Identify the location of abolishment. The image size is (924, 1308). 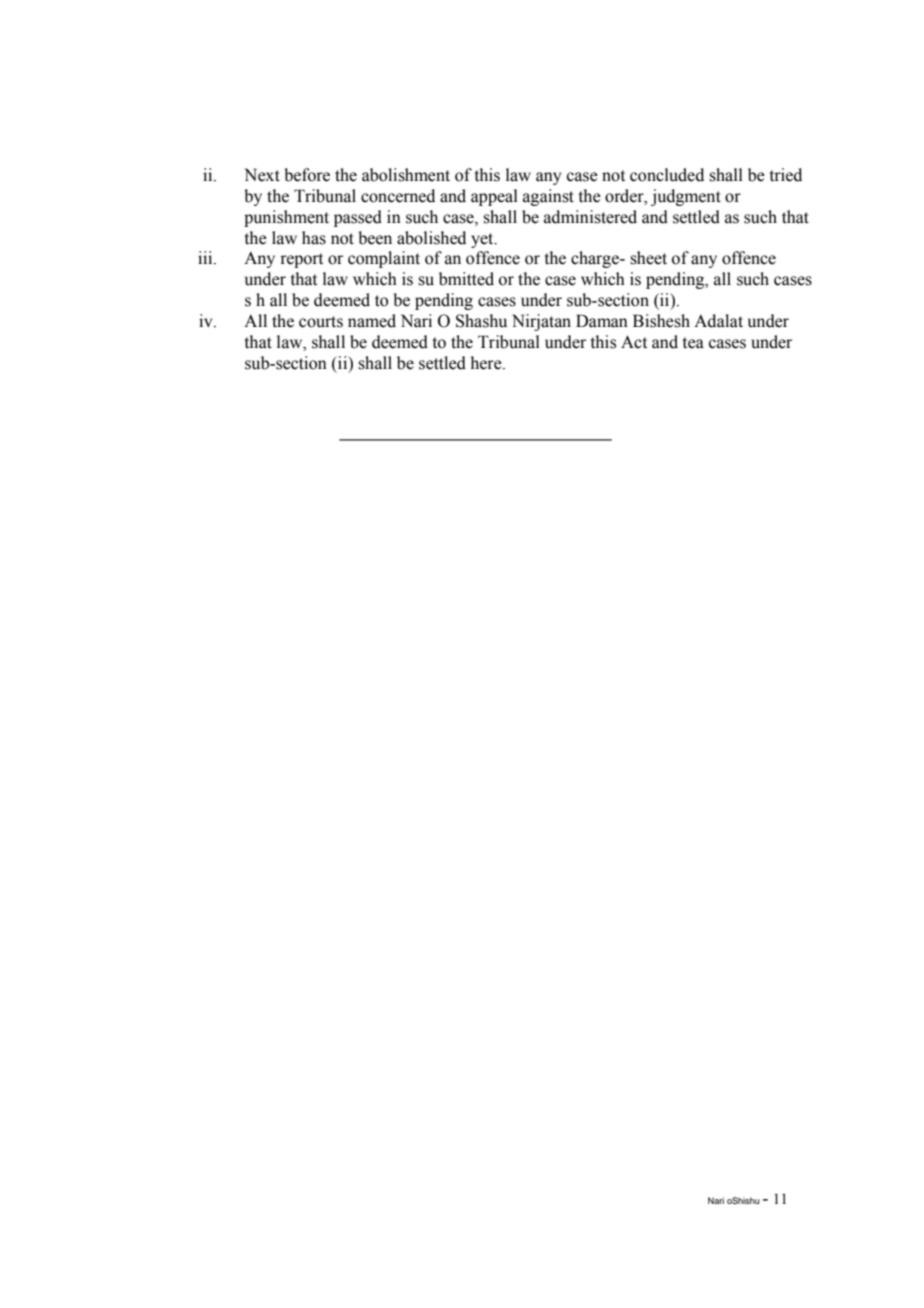
(406, 175).
